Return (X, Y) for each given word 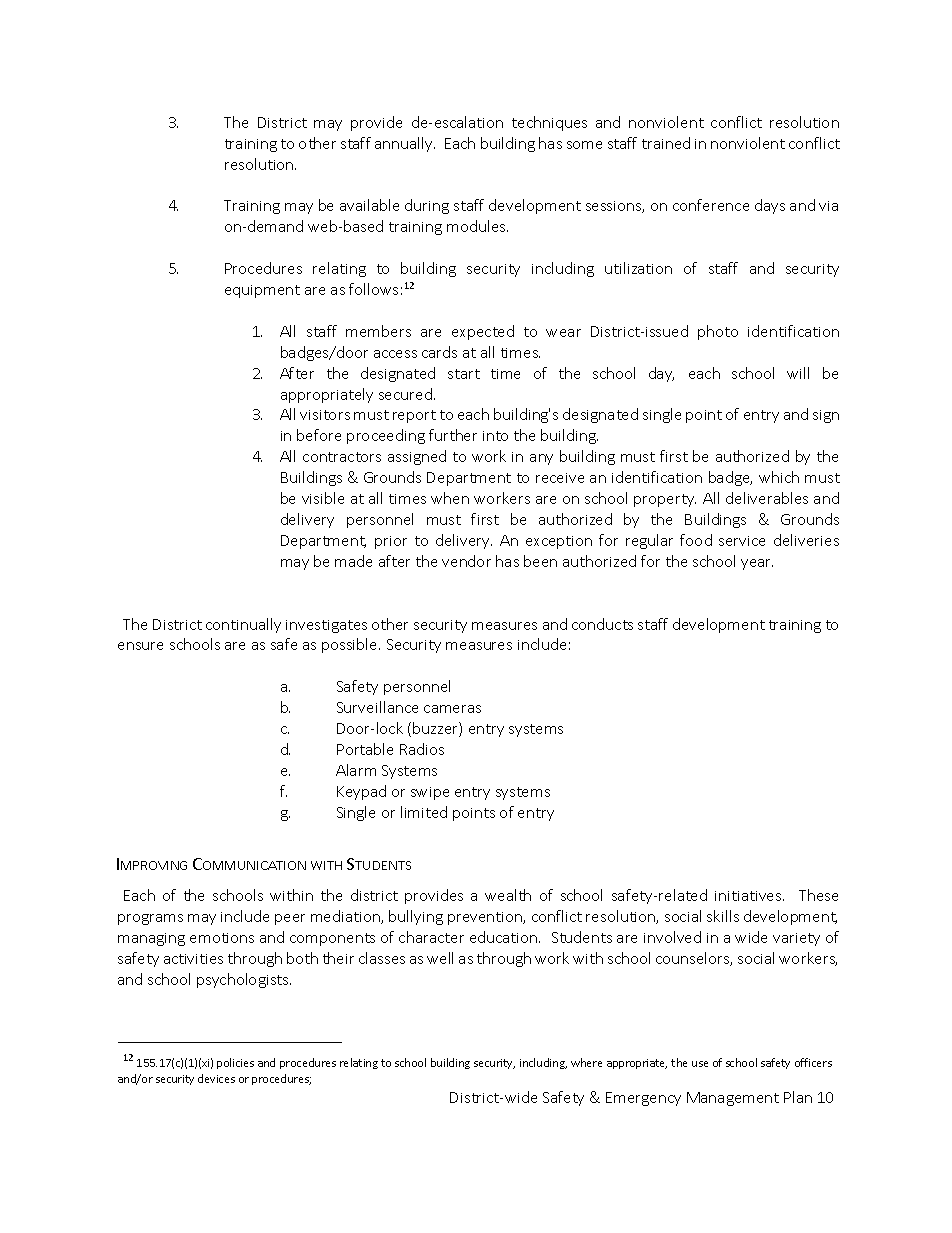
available (369, 205)
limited (424, 812)
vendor (466, 561)
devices (216, 1078)
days (770, 206)
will (798, 373)
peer (290, 919)
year (757, 564)
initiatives (749, 896)
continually (243, 625)
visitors (325, 415)
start (464, 374)
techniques (549, 123)
